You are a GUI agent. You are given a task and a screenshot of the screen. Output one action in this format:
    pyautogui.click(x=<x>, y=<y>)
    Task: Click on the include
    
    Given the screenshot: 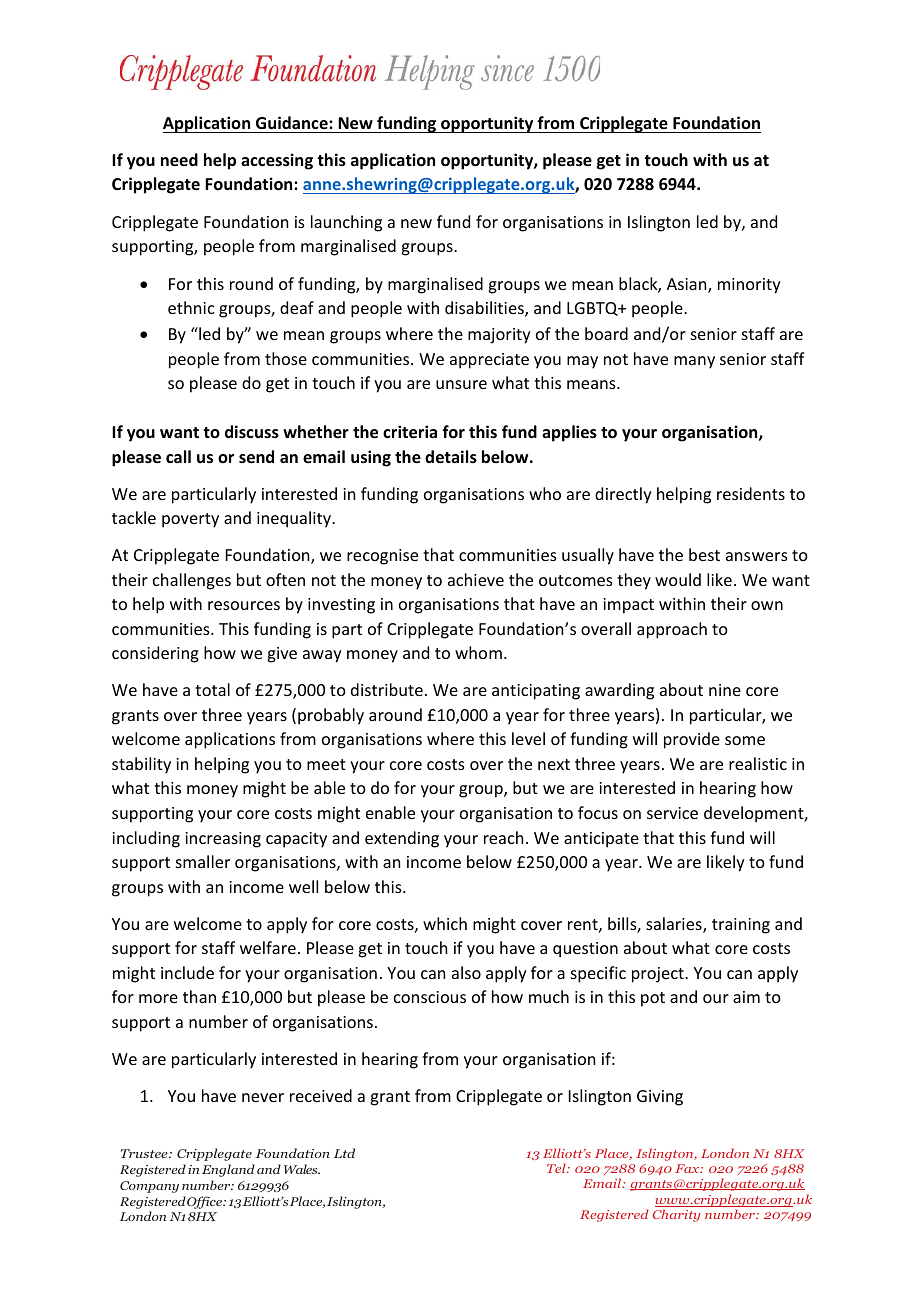 What is the action you would take?
    pyautogui.click(x=187, y=972)
